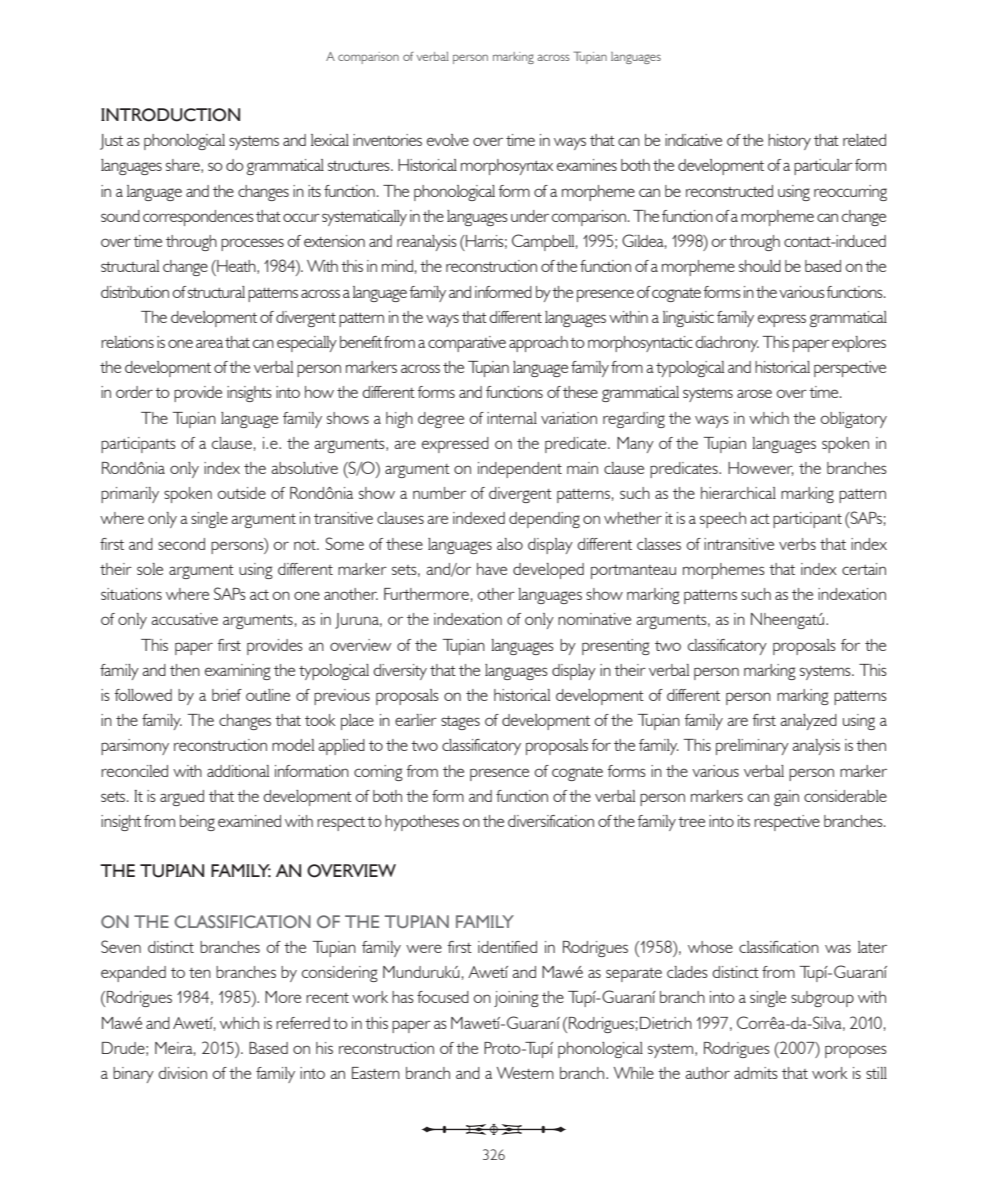 This image has width=1008, height=1200. I want to click on division, so click(182, 1073).
